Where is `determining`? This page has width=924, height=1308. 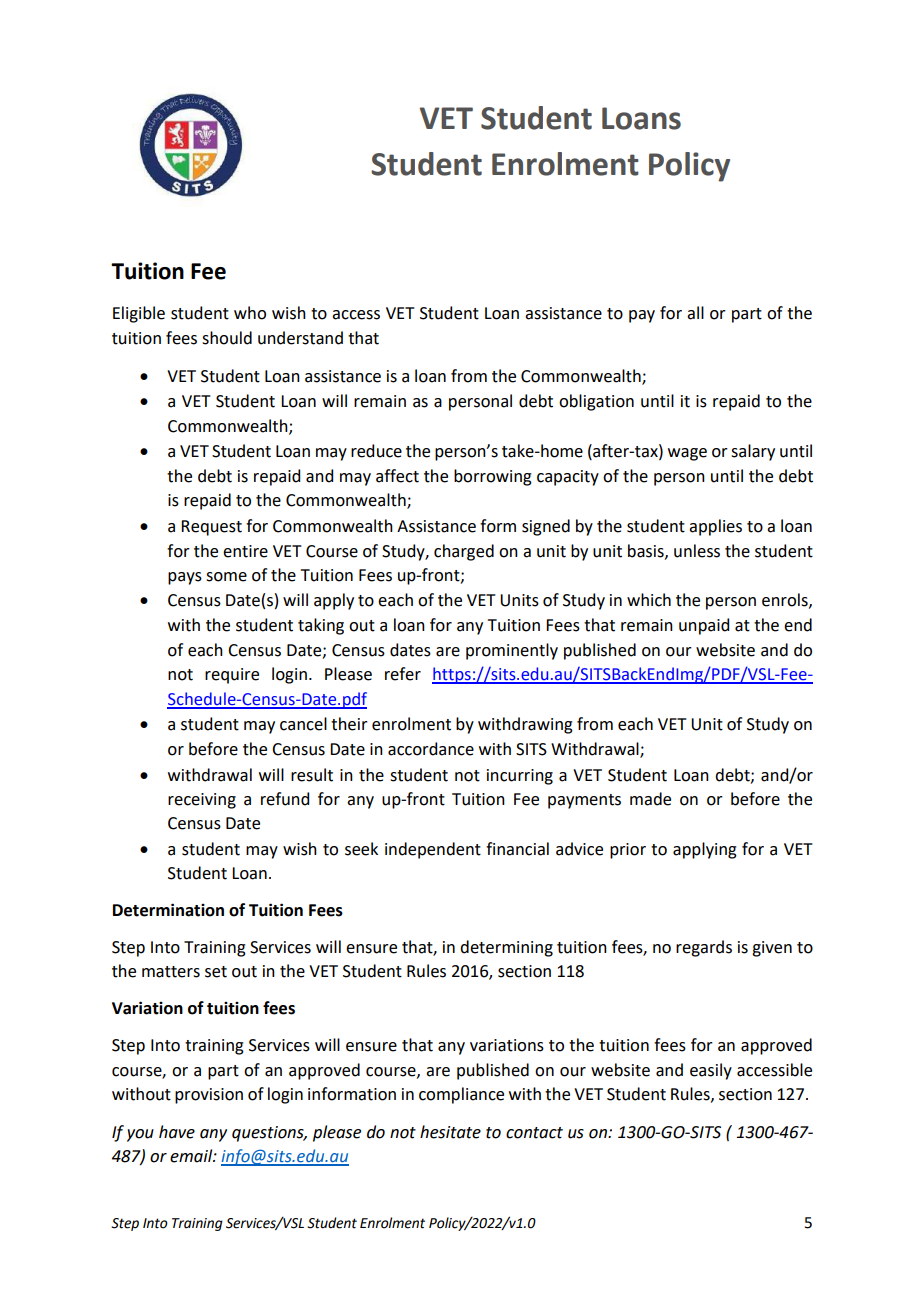
determining is located at coordinates (506, 948).
